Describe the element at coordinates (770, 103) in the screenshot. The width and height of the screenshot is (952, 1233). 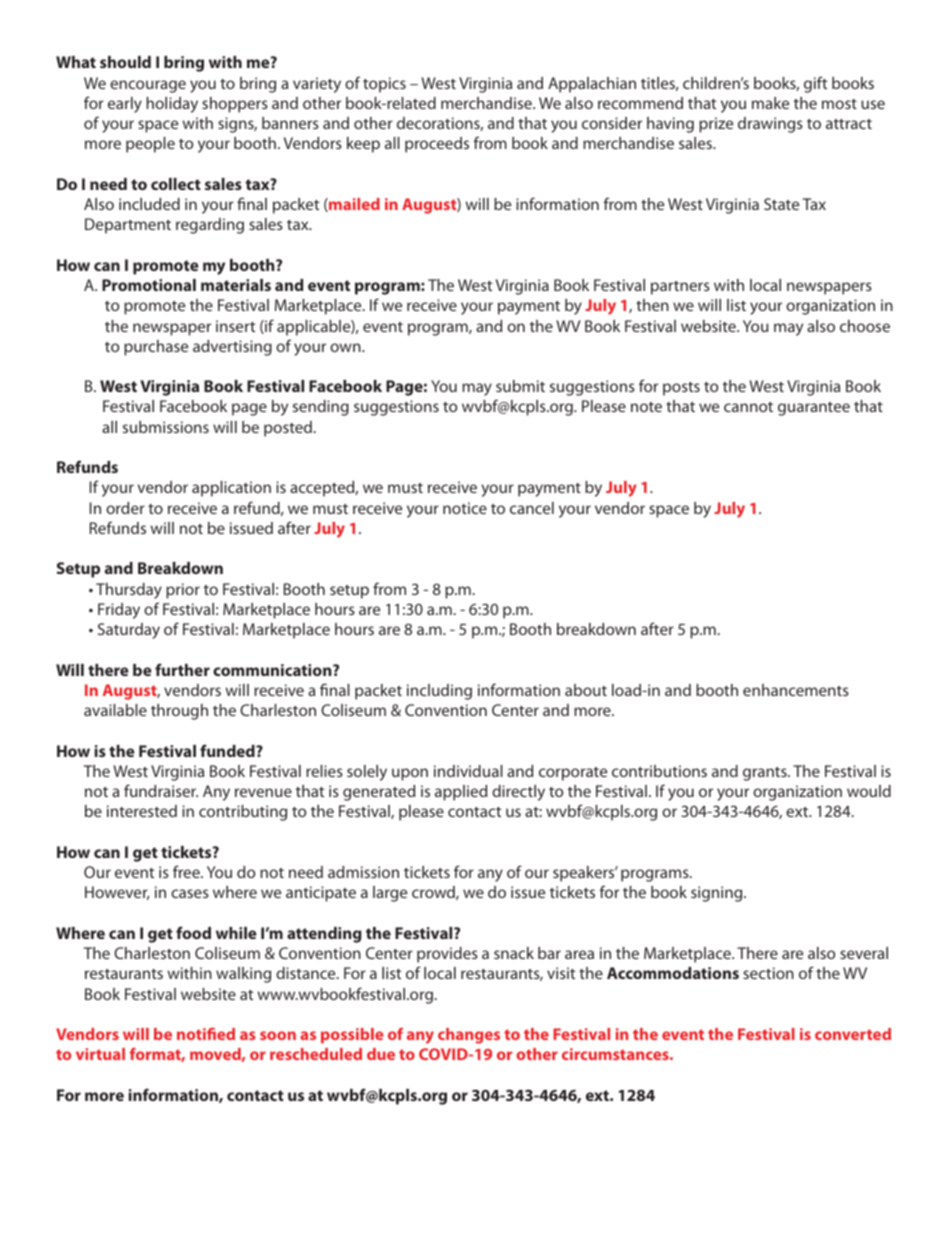
I see `make` at that location.
